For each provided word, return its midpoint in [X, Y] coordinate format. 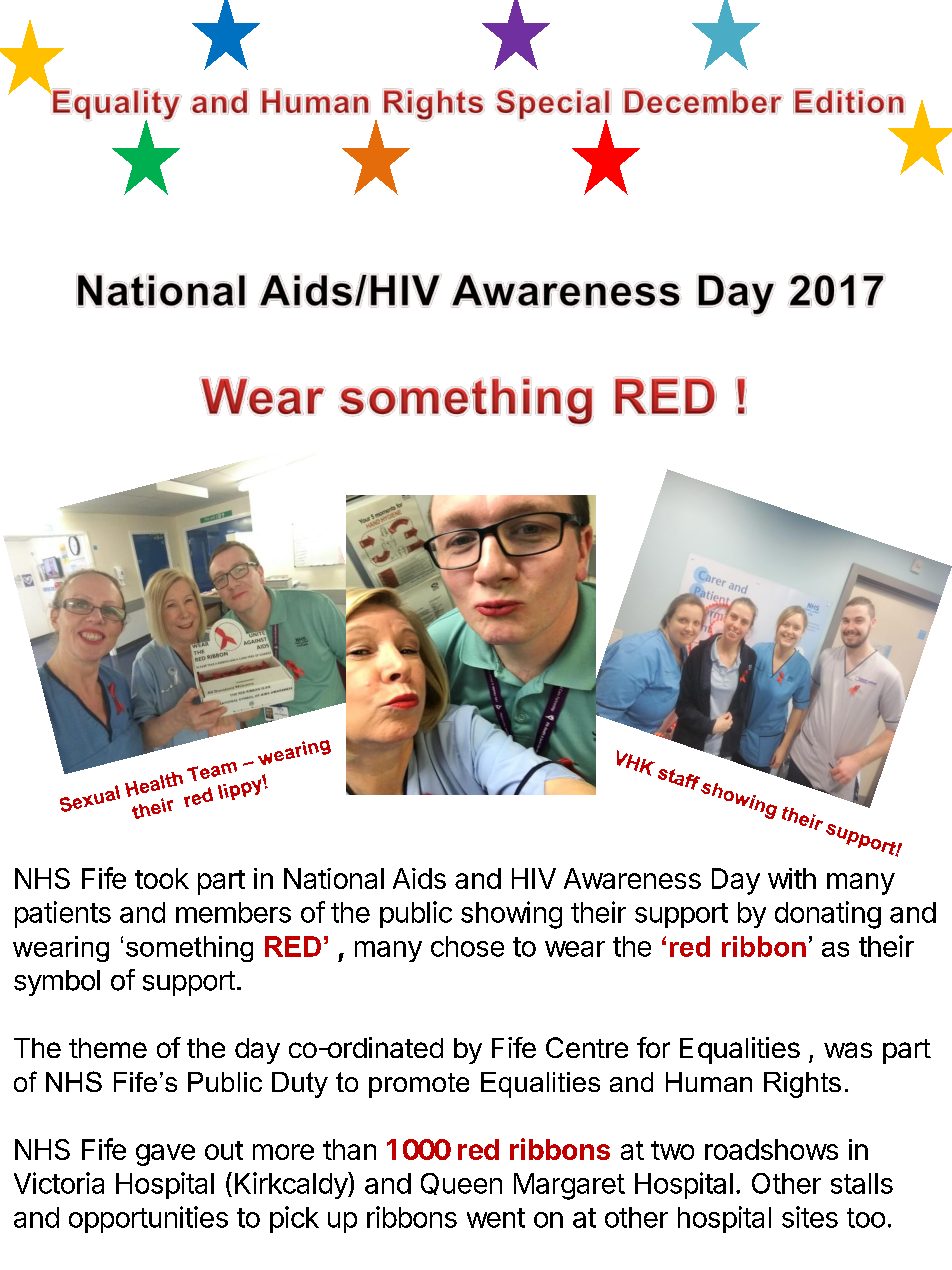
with [792, 878]
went [496, 1218]
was [848, 1050]
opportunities [148, 1219]
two [672, 1150]
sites [810, 1217]
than [349, 1149]
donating [828, 915]
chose [467, 946]
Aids [419, 878]
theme [108, 1048]
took [162, 878]
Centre [587, 1047]
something [189, 949]
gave [165, 1155]
